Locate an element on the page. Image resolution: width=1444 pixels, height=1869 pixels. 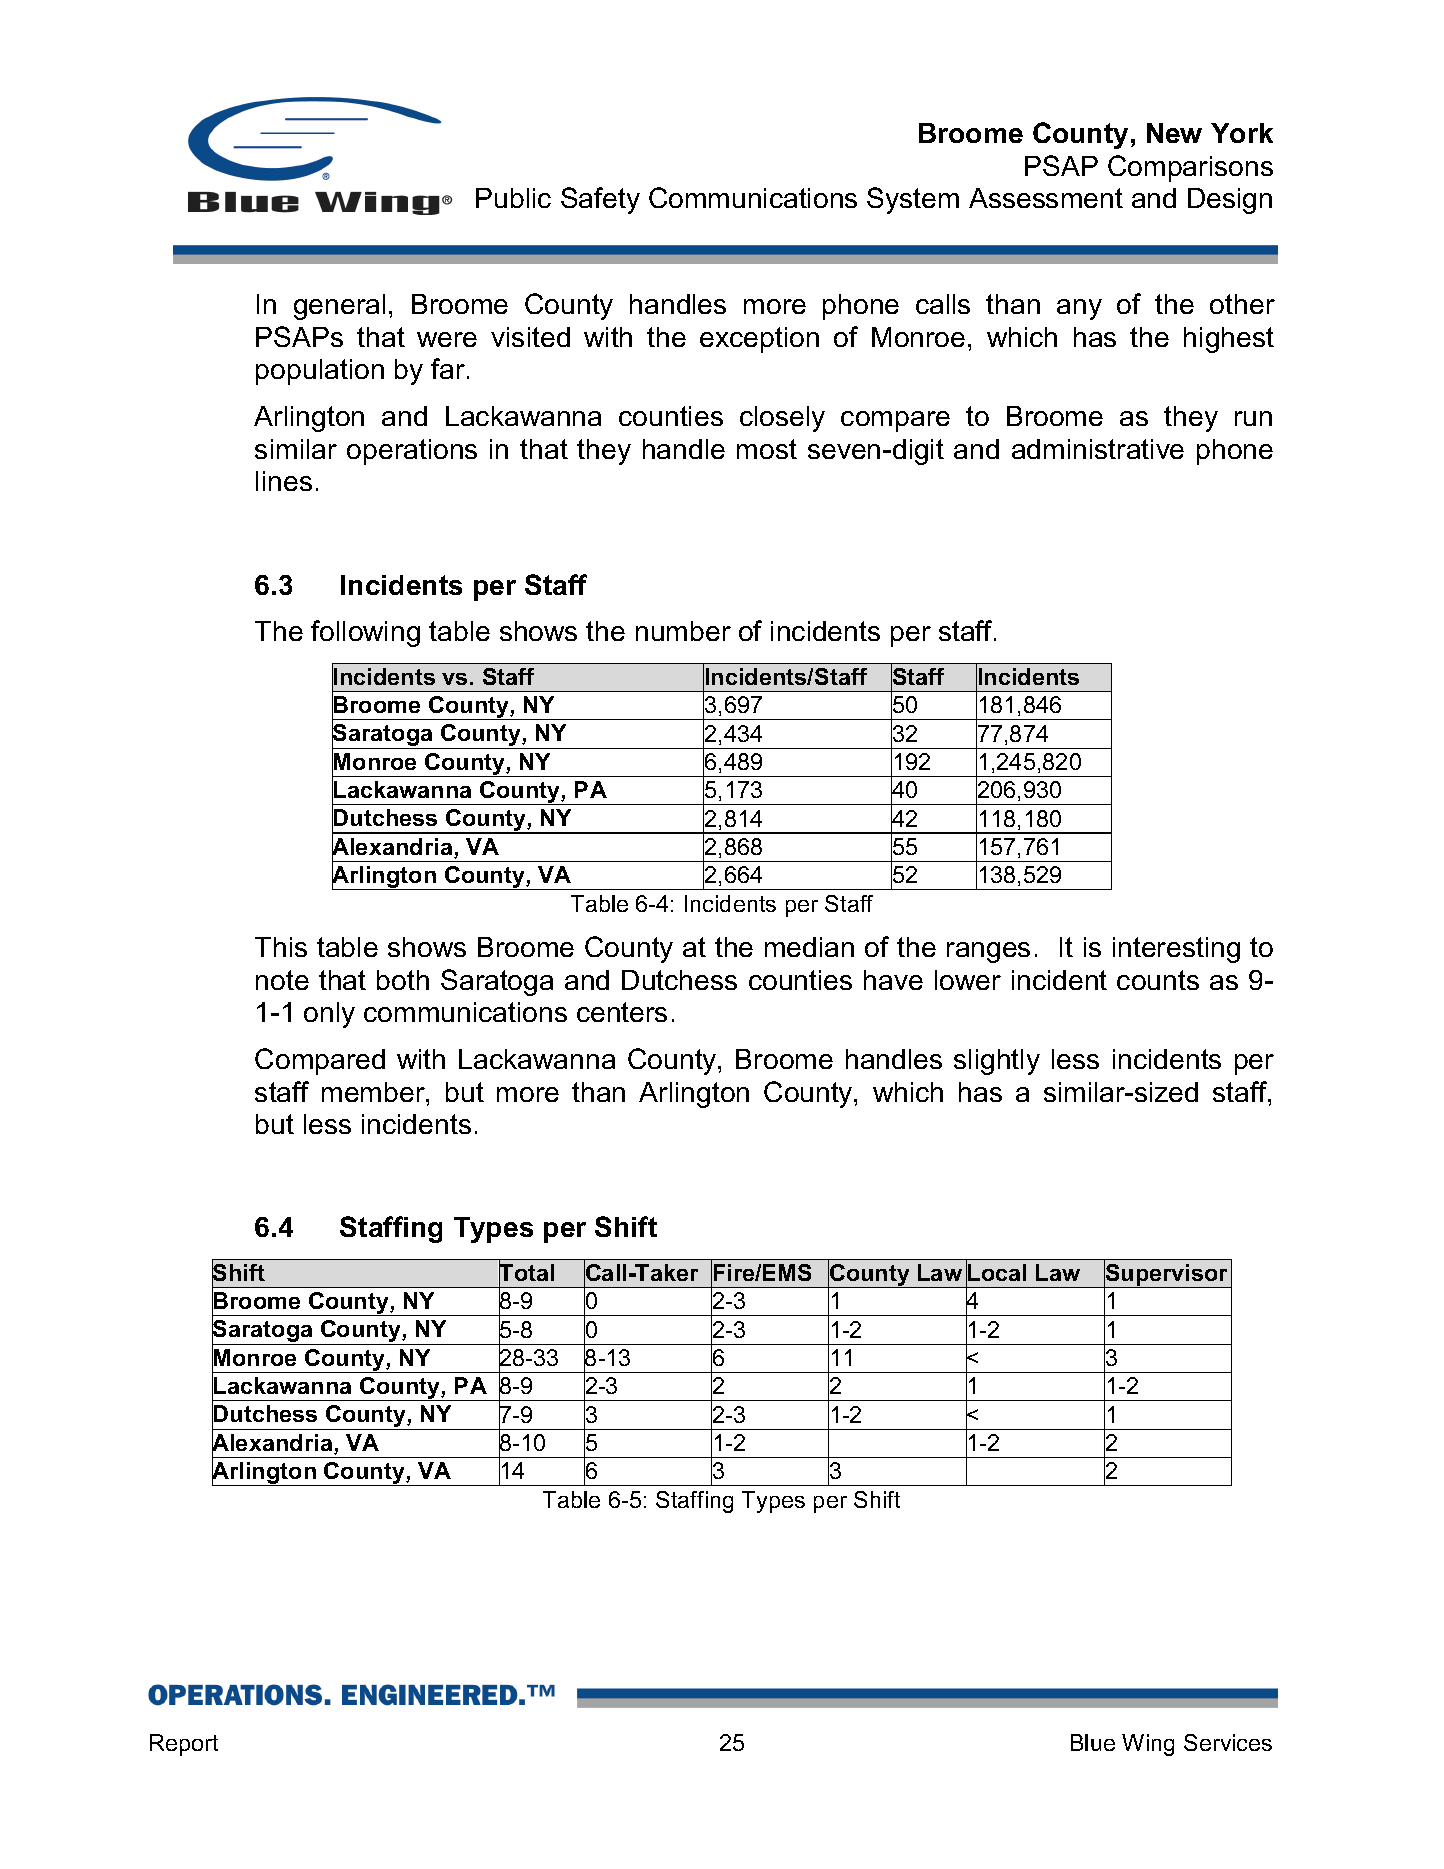
interesting is located at coordinates (1176, 950).
